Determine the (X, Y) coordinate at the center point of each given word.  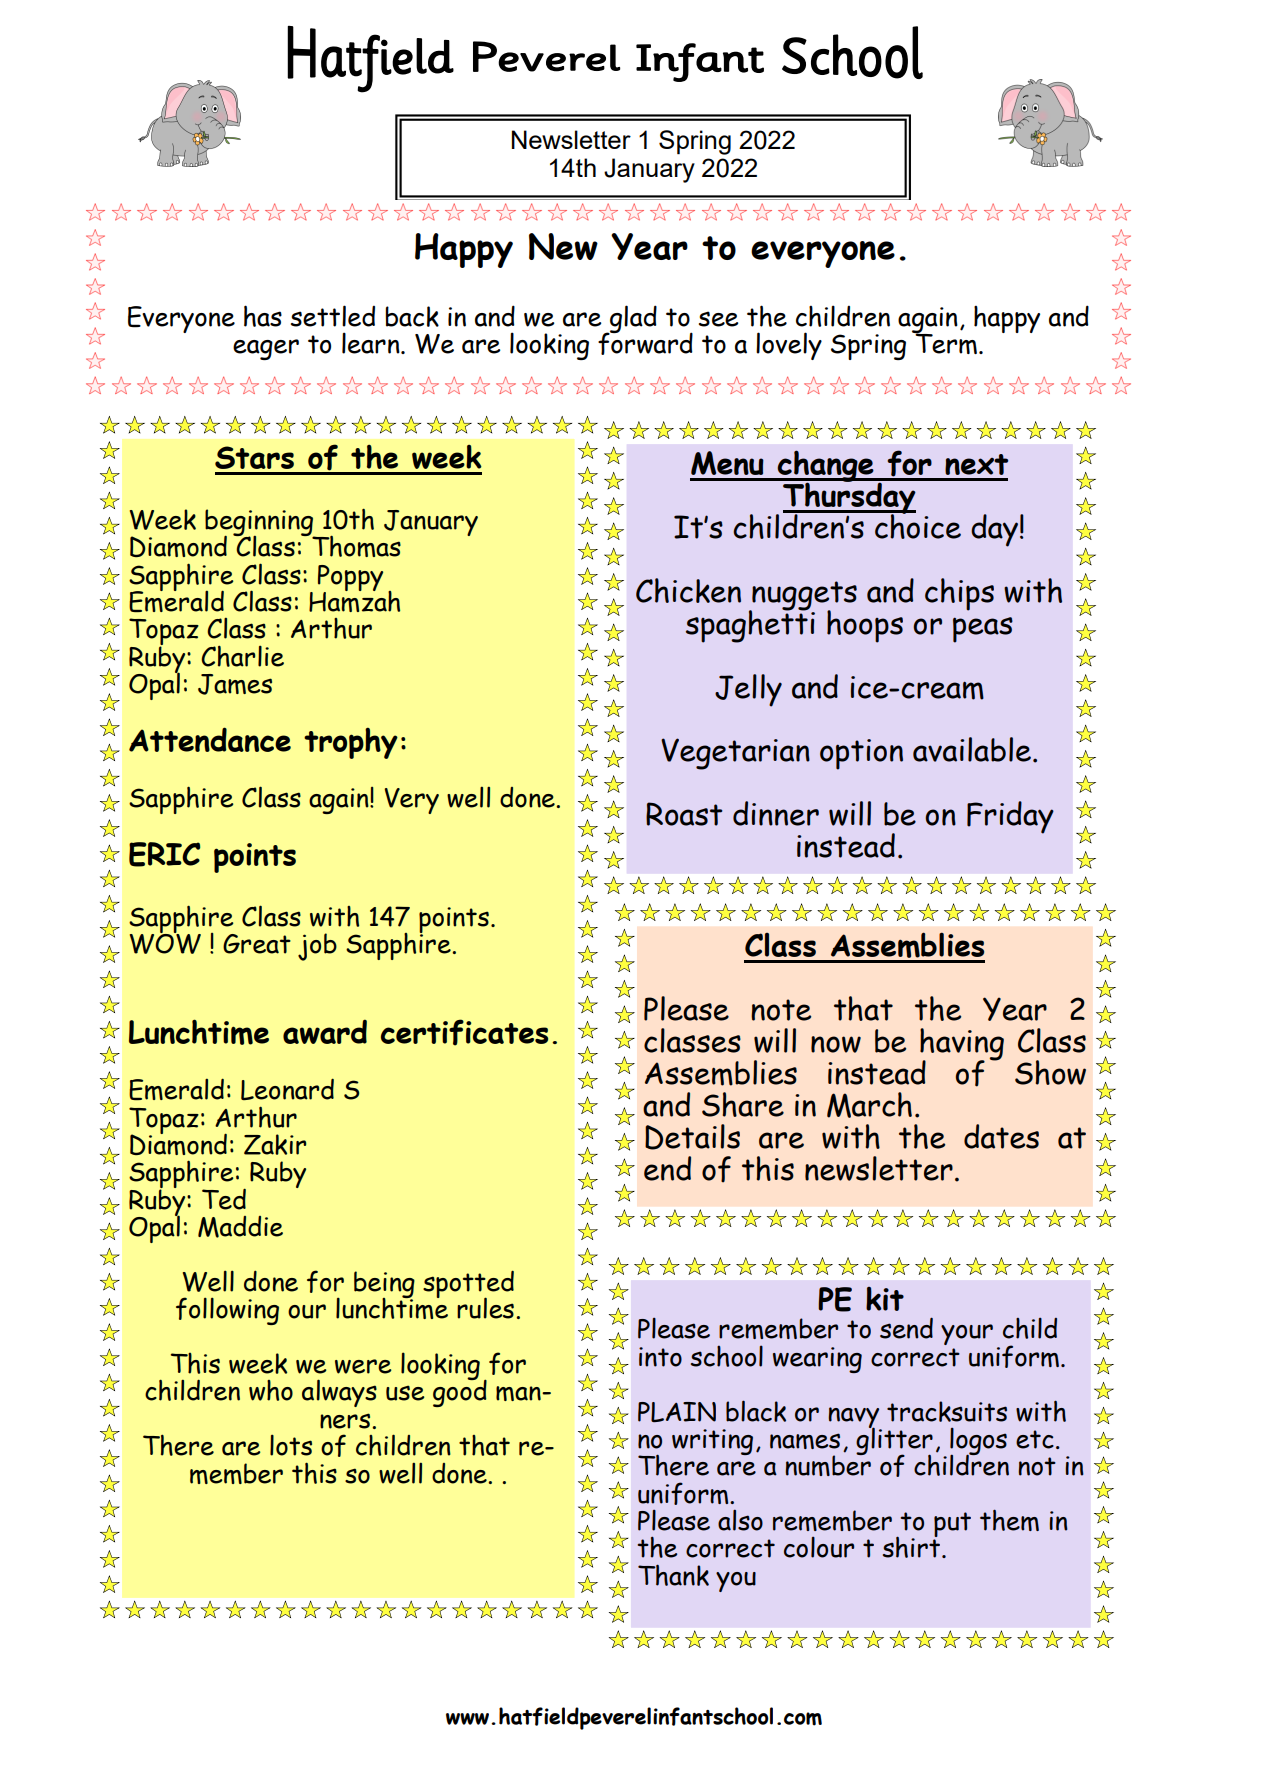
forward (645, 342)
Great (257, 944)
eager (266, 349)
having (962, 1045)
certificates (464, 1032)
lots (291, 1445)
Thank (673, 1575)
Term (945, 343)
